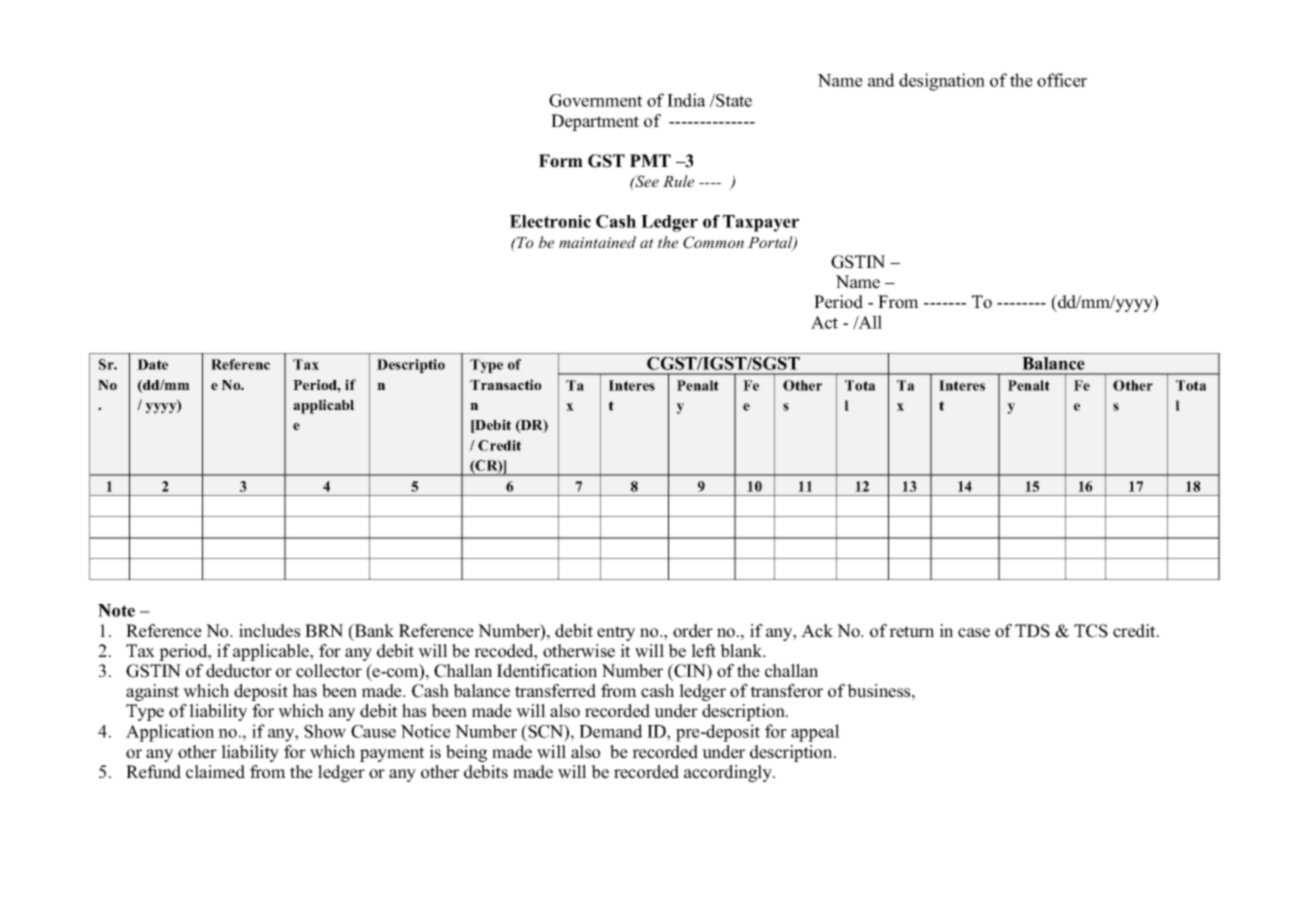 The width and height of the screenshot is (1308, 924). Describe the element at coordinates (611, 731) in the screenshot. I see `Demand` at that location.
